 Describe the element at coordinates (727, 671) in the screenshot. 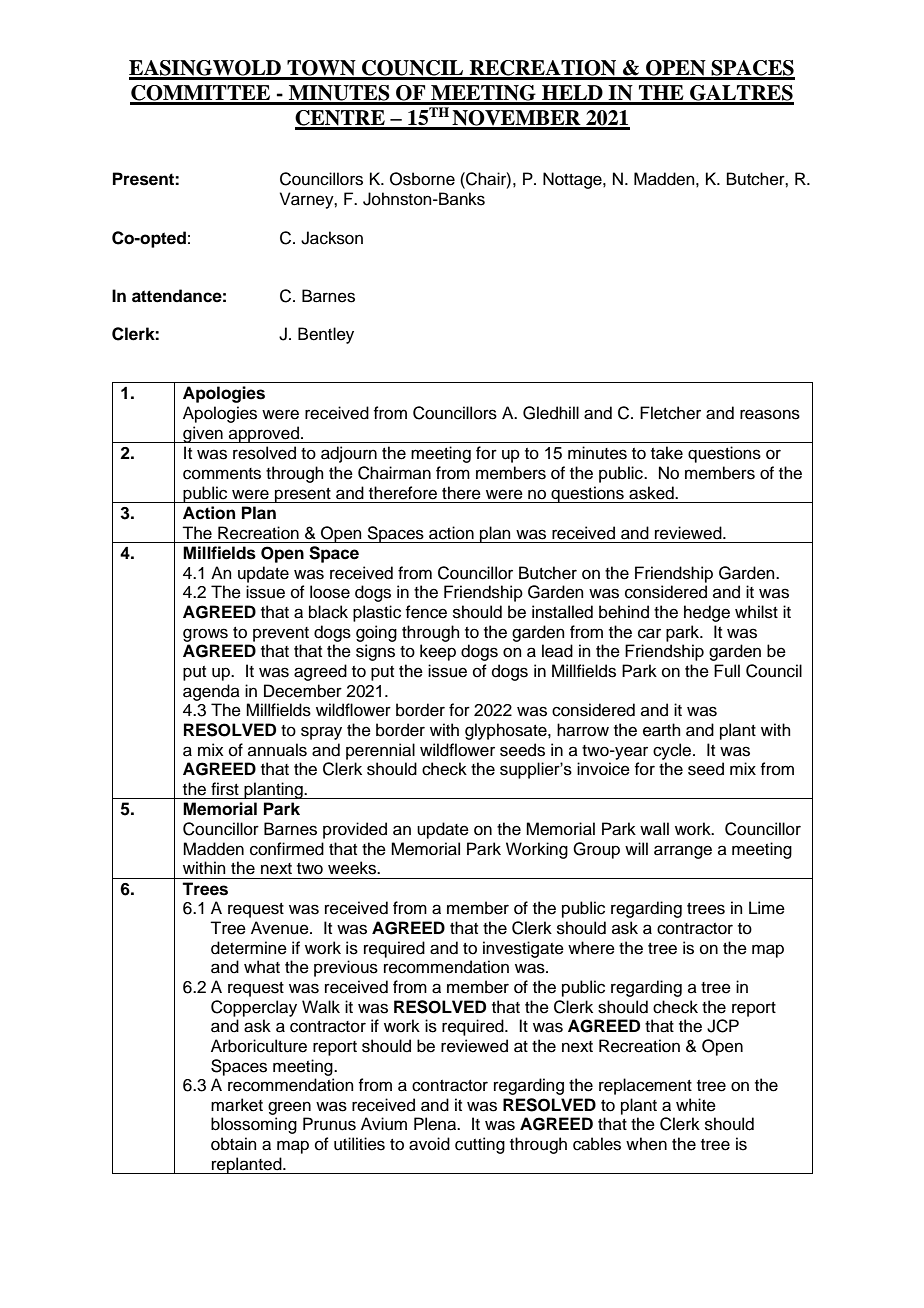

I see `Full` at that location.
